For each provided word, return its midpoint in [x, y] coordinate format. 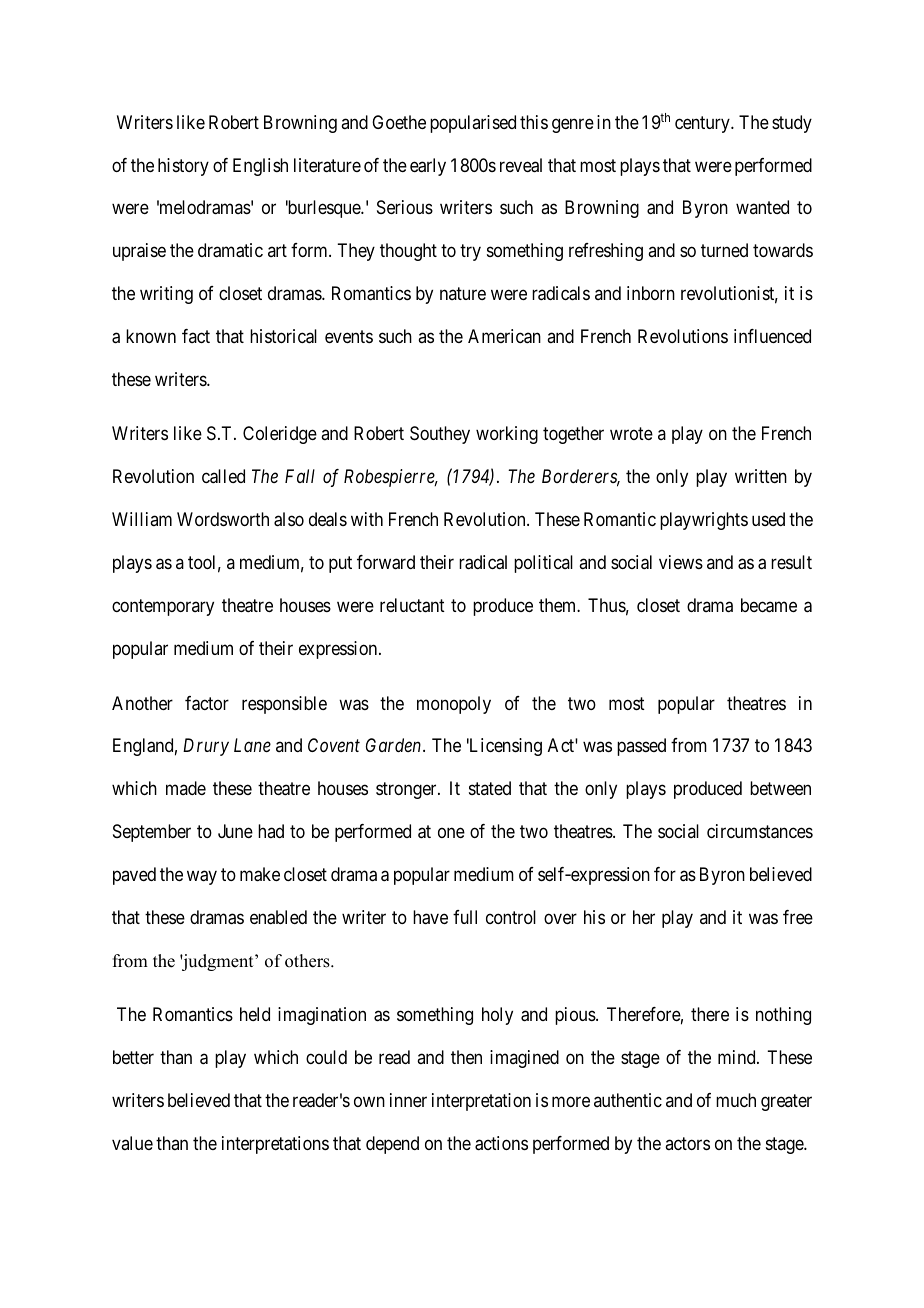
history [183, 167]
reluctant [412, 605]
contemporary [163, 607]
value [132, 1143]
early [428, 167]
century [703, 124]
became [769, 605]
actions [501, 1143]
